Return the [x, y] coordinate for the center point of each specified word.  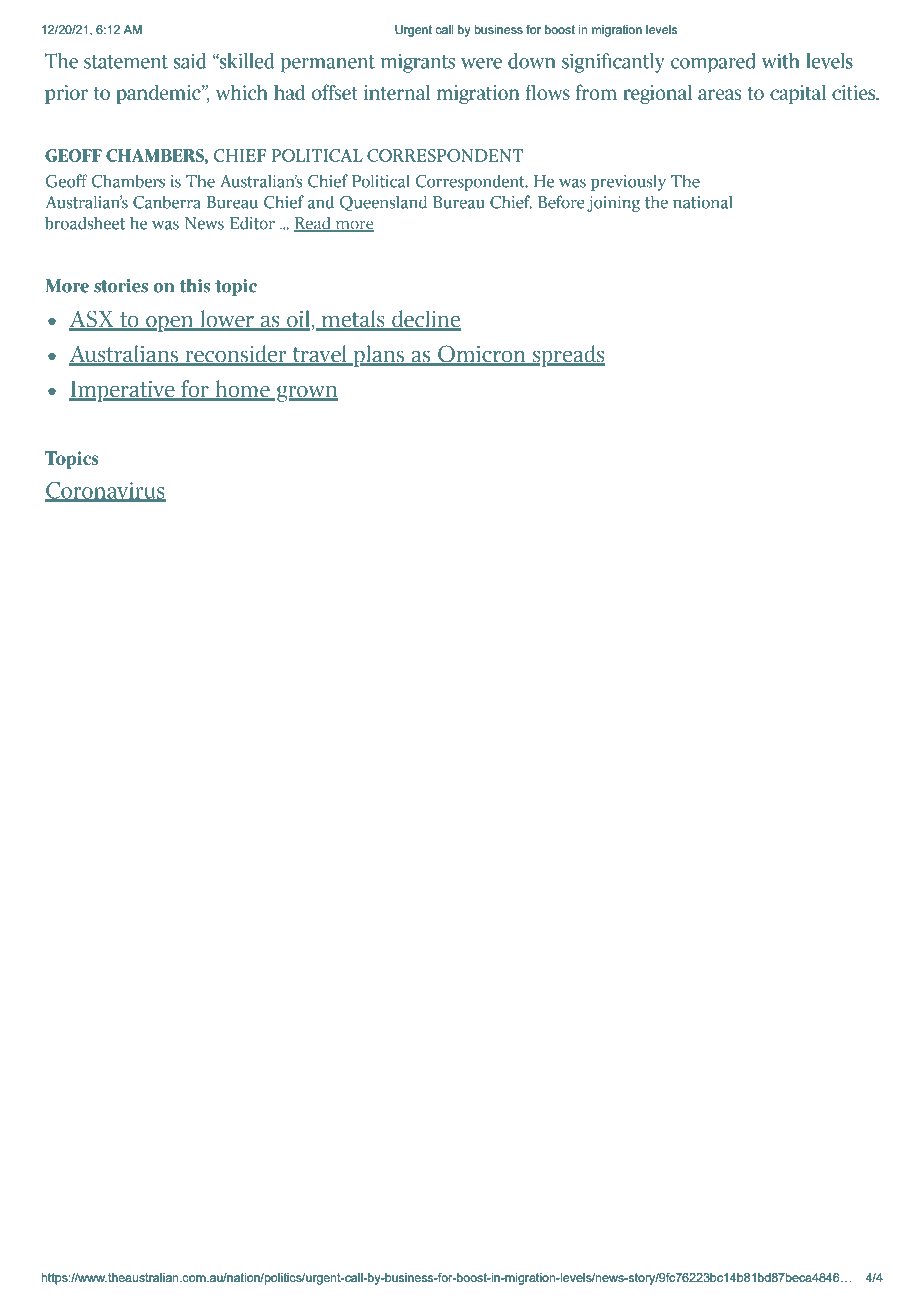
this [195, 286]
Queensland [383, 203]
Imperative [123, 391]
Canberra [167, 202]
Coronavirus [105, 491]
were [481, 63]
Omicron [482, 355]
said [190, 61]
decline [425, 320]
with [781, 61]
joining [613, 204]
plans [378, 356]
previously [628, 182]
